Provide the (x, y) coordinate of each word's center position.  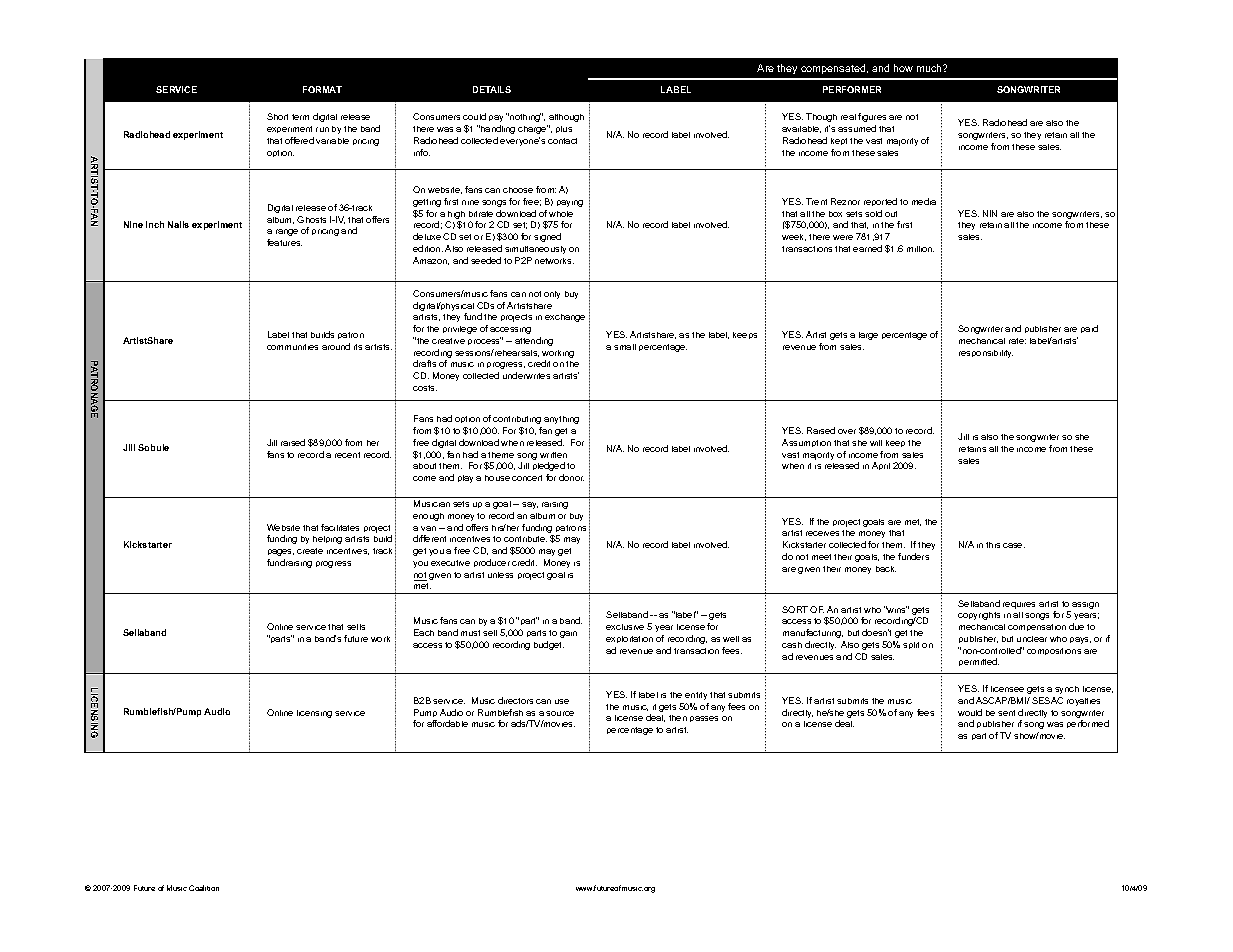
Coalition (204, 888)
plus (564, 129)
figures (872, 117)
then (678, 718)
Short (277, 116)
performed (1088, 724)
